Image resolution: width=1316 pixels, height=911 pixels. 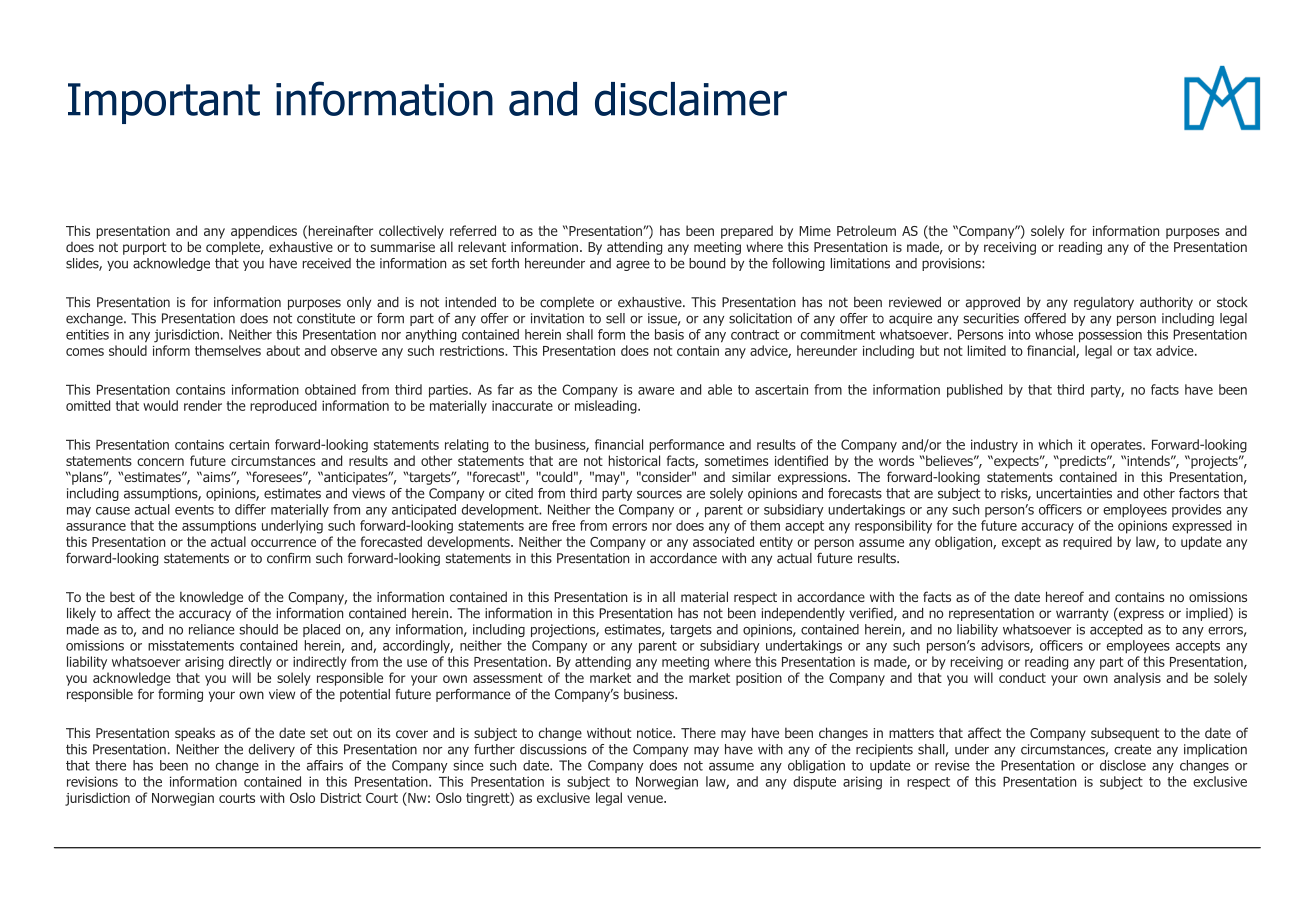 I want to click on Petroleum, so click(x=866, y=230).
